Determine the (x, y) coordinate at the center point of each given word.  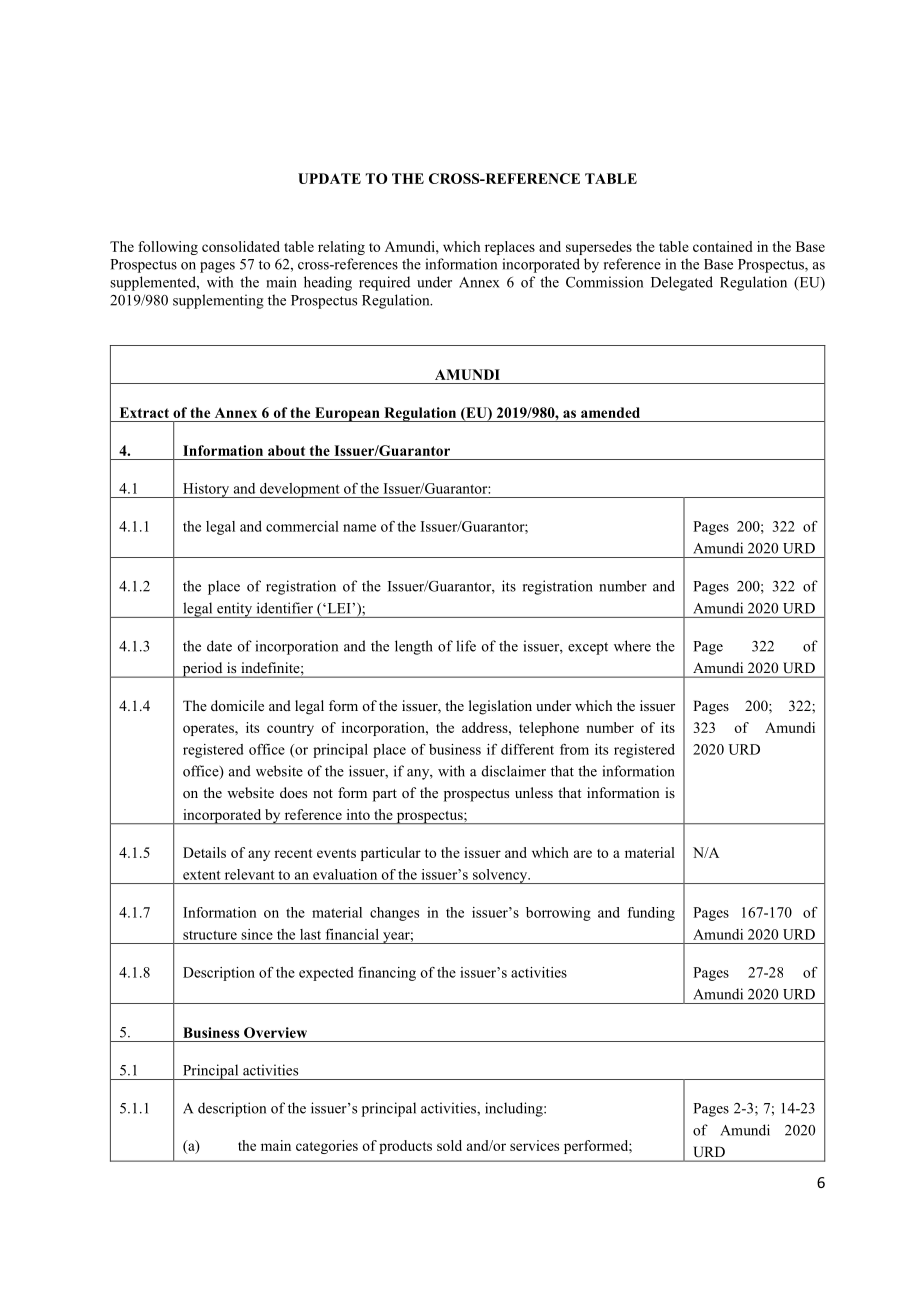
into (358, 814)
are (583, 854)
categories (327, 1147)
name (359, 528)
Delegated (682, 283)
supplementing (218, 301)
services (534, 1145)
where (632, 646)
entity (234, 610)
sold (449, 1145)
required (384, 283)
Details (204, 852)
